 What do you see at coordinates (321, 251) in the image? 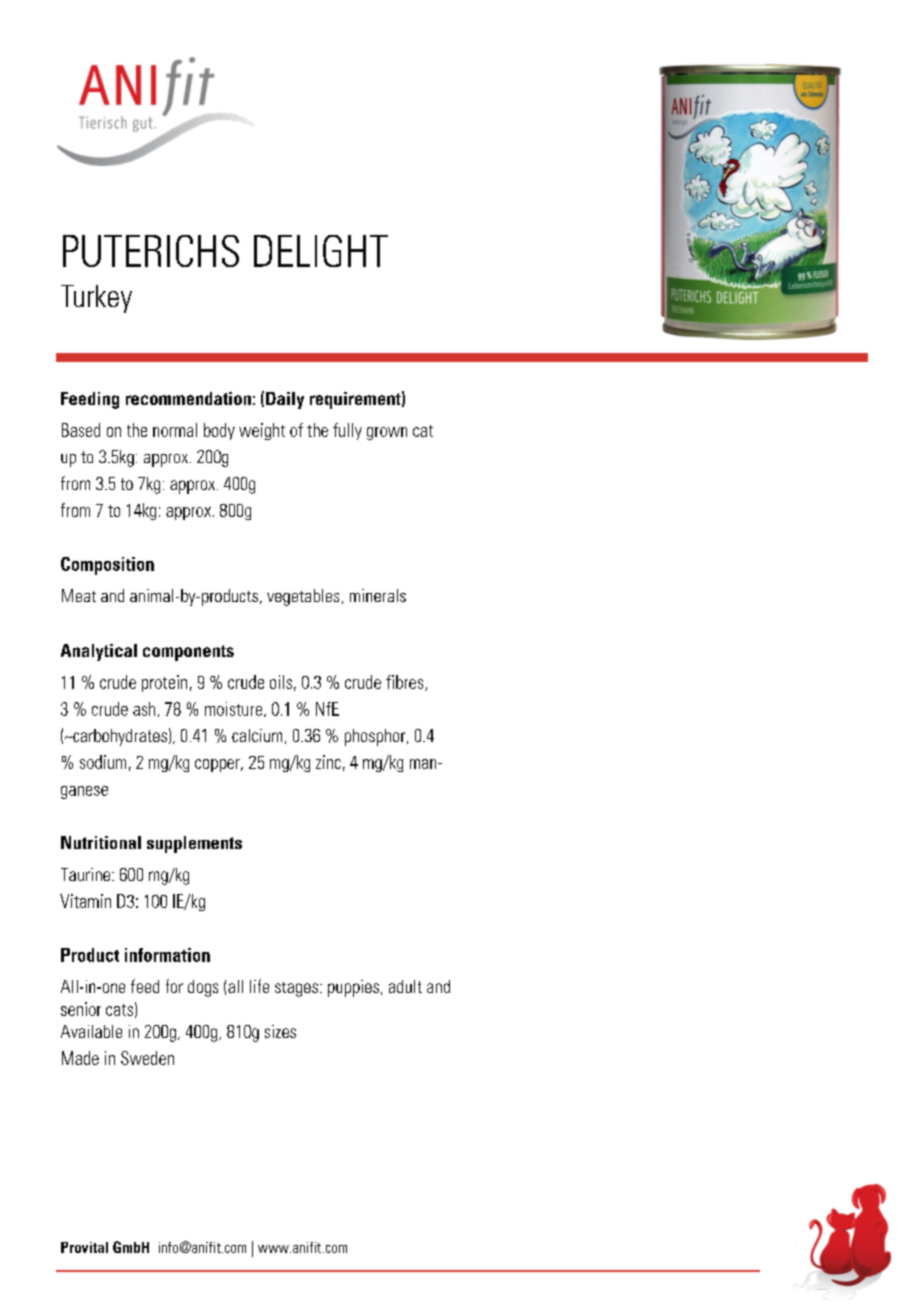
I see `DELIGHT` at bounding box center [321, 251].
